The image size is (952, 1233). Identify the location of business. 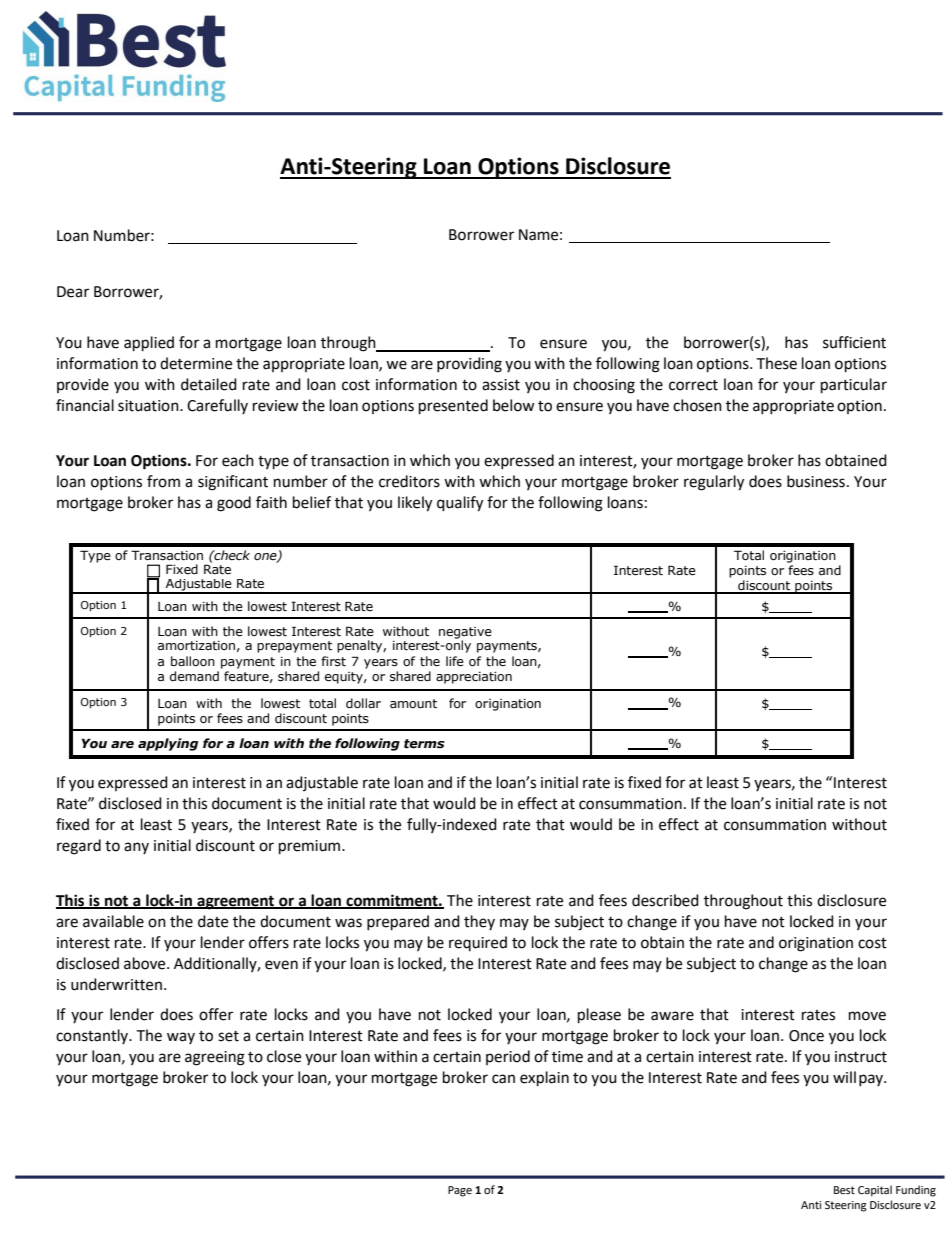
(816, 481).
